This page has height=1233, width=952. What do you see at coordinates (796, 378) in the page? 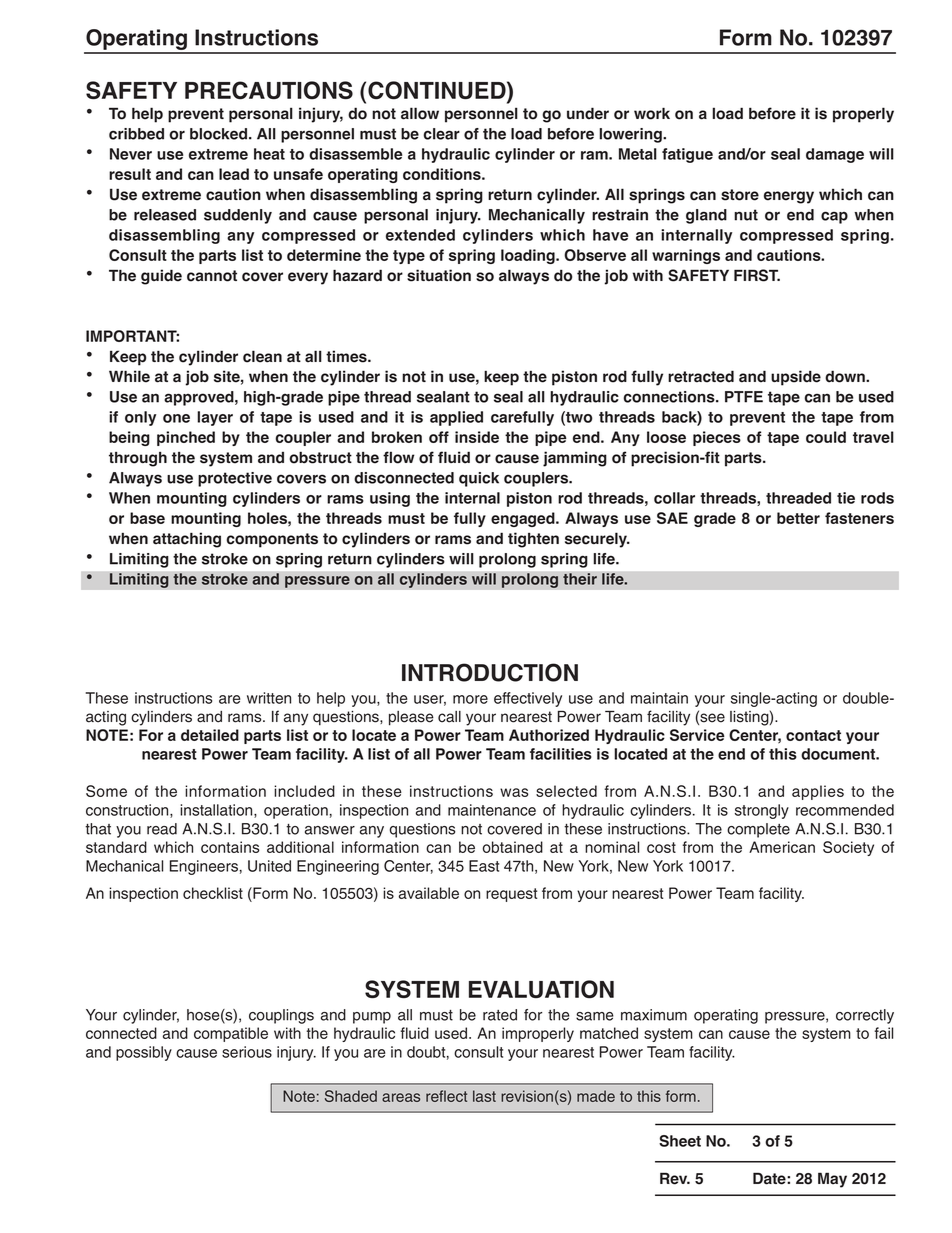
I see `upside` at bounding box center [796, 378].
